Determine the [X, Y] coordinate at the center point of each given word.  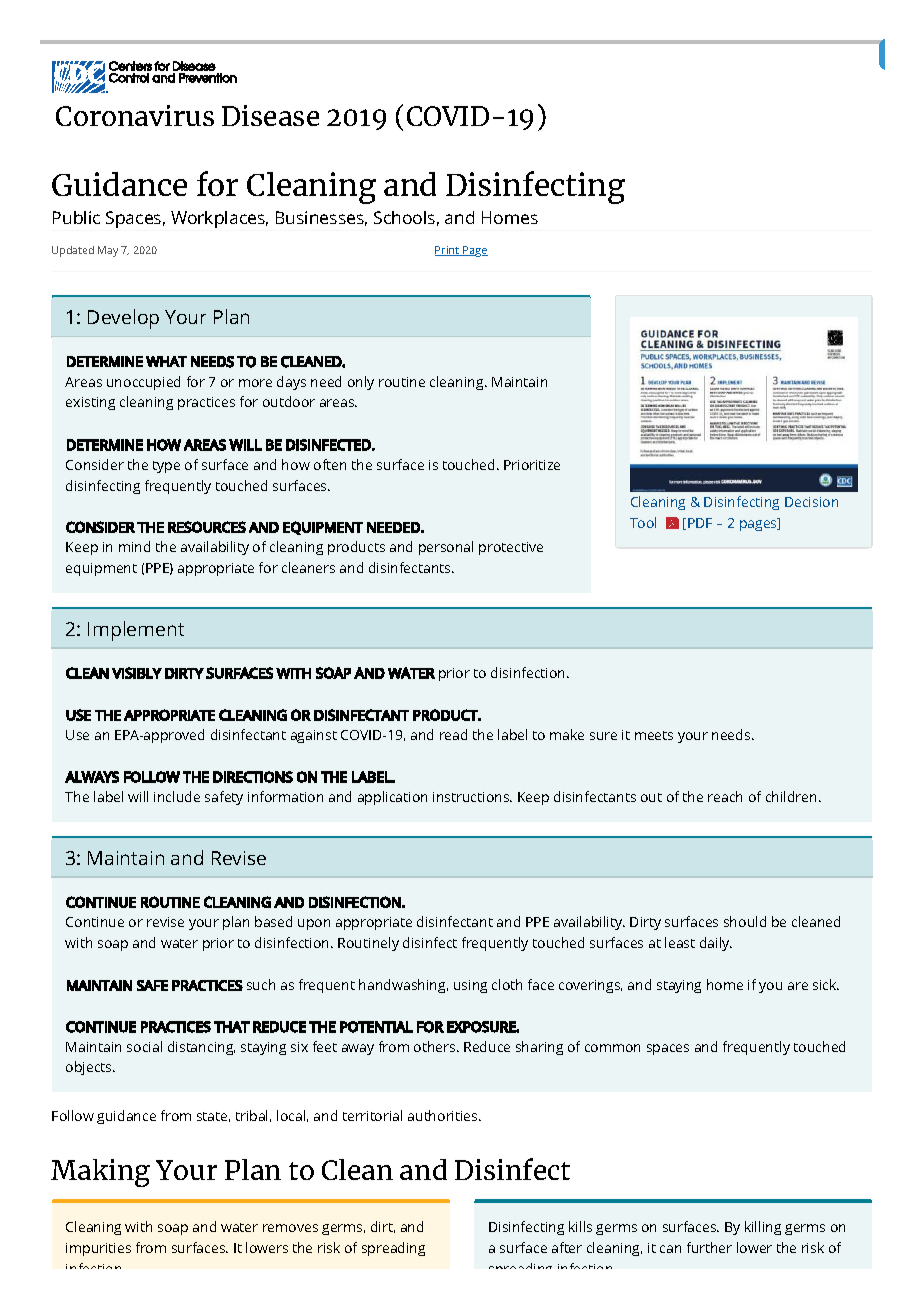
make [567, 734]
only [361, 383]
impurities [98, 1249]
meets [654, 735]
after [567, 1247]
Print [448, 251]
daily [715, 944]
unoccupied [143, 383]
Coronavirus [135, 115]
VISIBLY [137, 673]
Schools [404, 217]
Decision [811, 502]
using [470, 986]
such [261, 984]
